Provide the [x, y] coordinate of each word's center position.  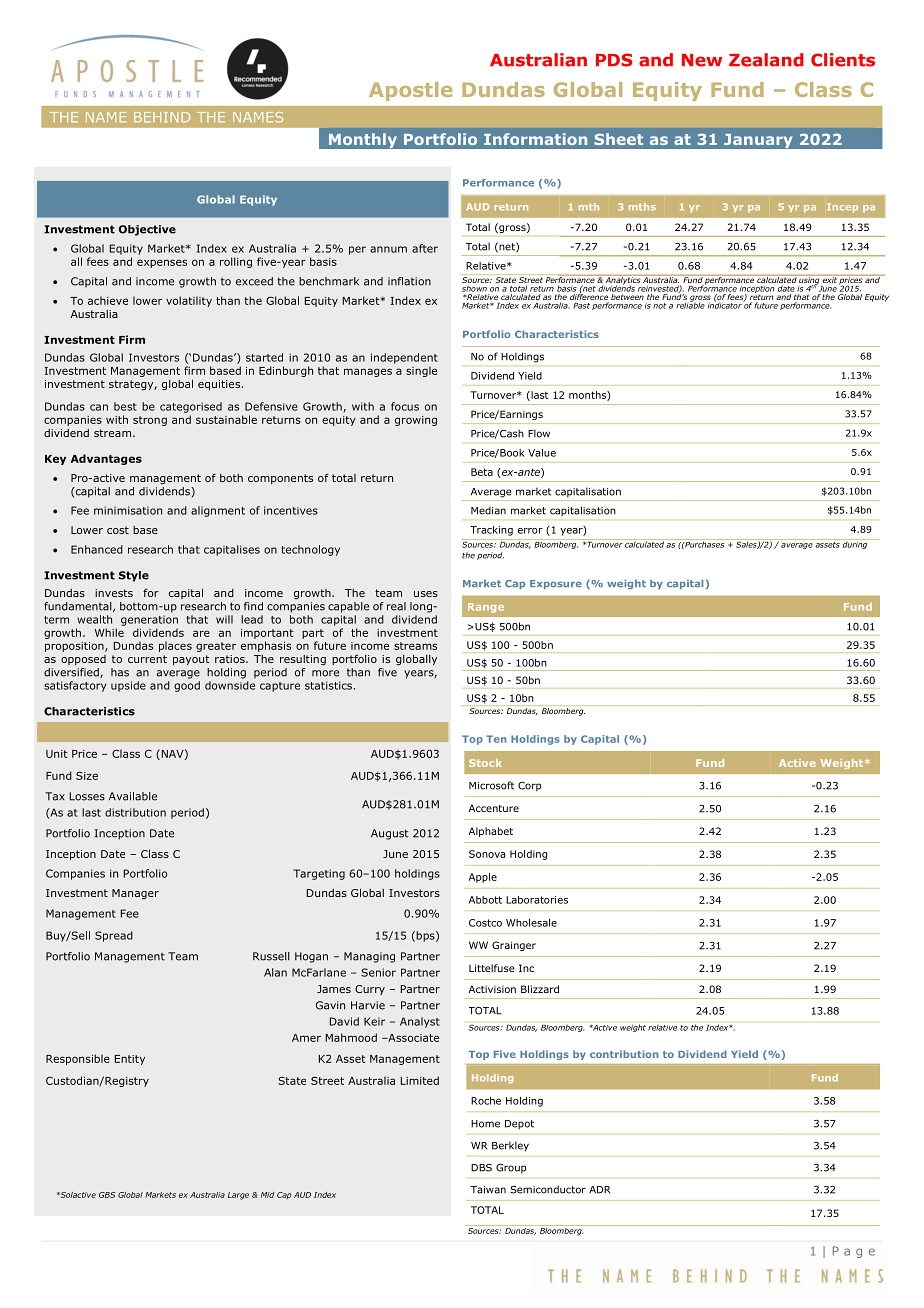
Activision [492, 989]
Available [133, 796]
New [702, 60]
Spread [114, 936]
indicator [725, 304]
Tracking [491, 531]
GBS [107, 1195]
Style [134, 576]
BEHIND [162, 117]
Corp [530, 786]
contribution [624, 1054]
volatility [189, 301]
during [855, 544]
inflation [409, 281]
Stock [485, 763]
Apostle [410, 91]
